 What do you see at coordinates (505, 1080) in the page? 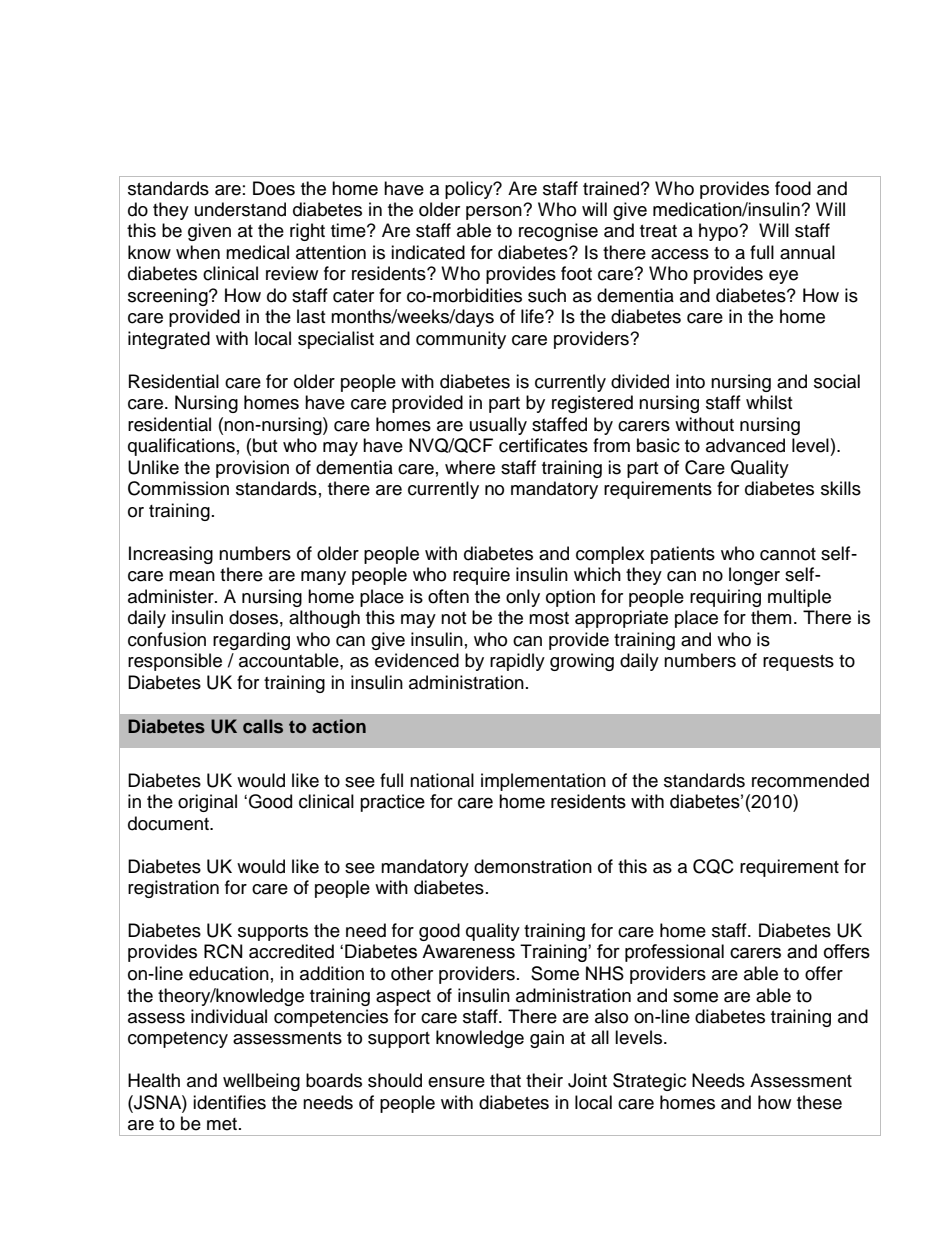
I see `that` at bounding box center [505, 1080].
